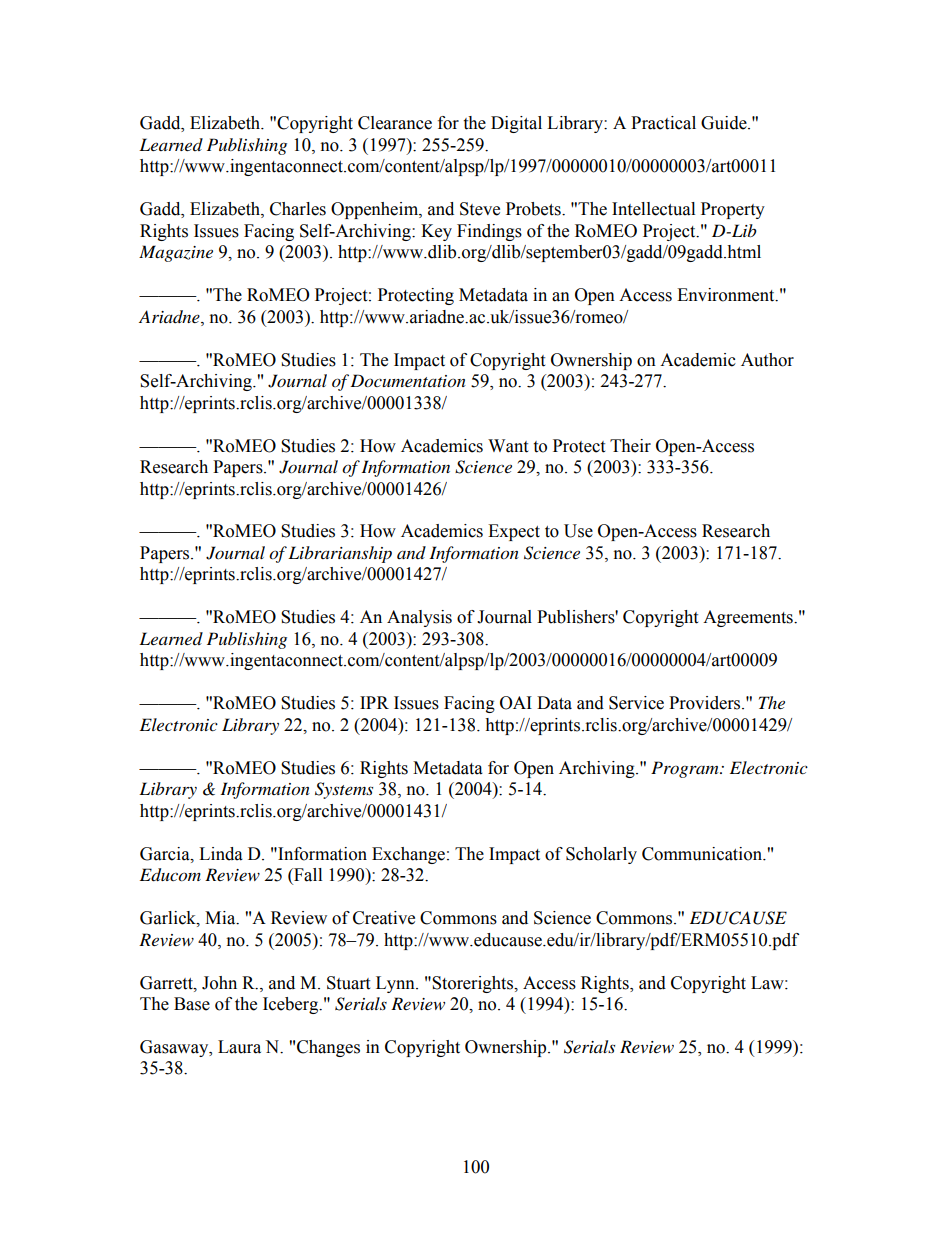  I want to click on Librarianship, so click(340, 554).
